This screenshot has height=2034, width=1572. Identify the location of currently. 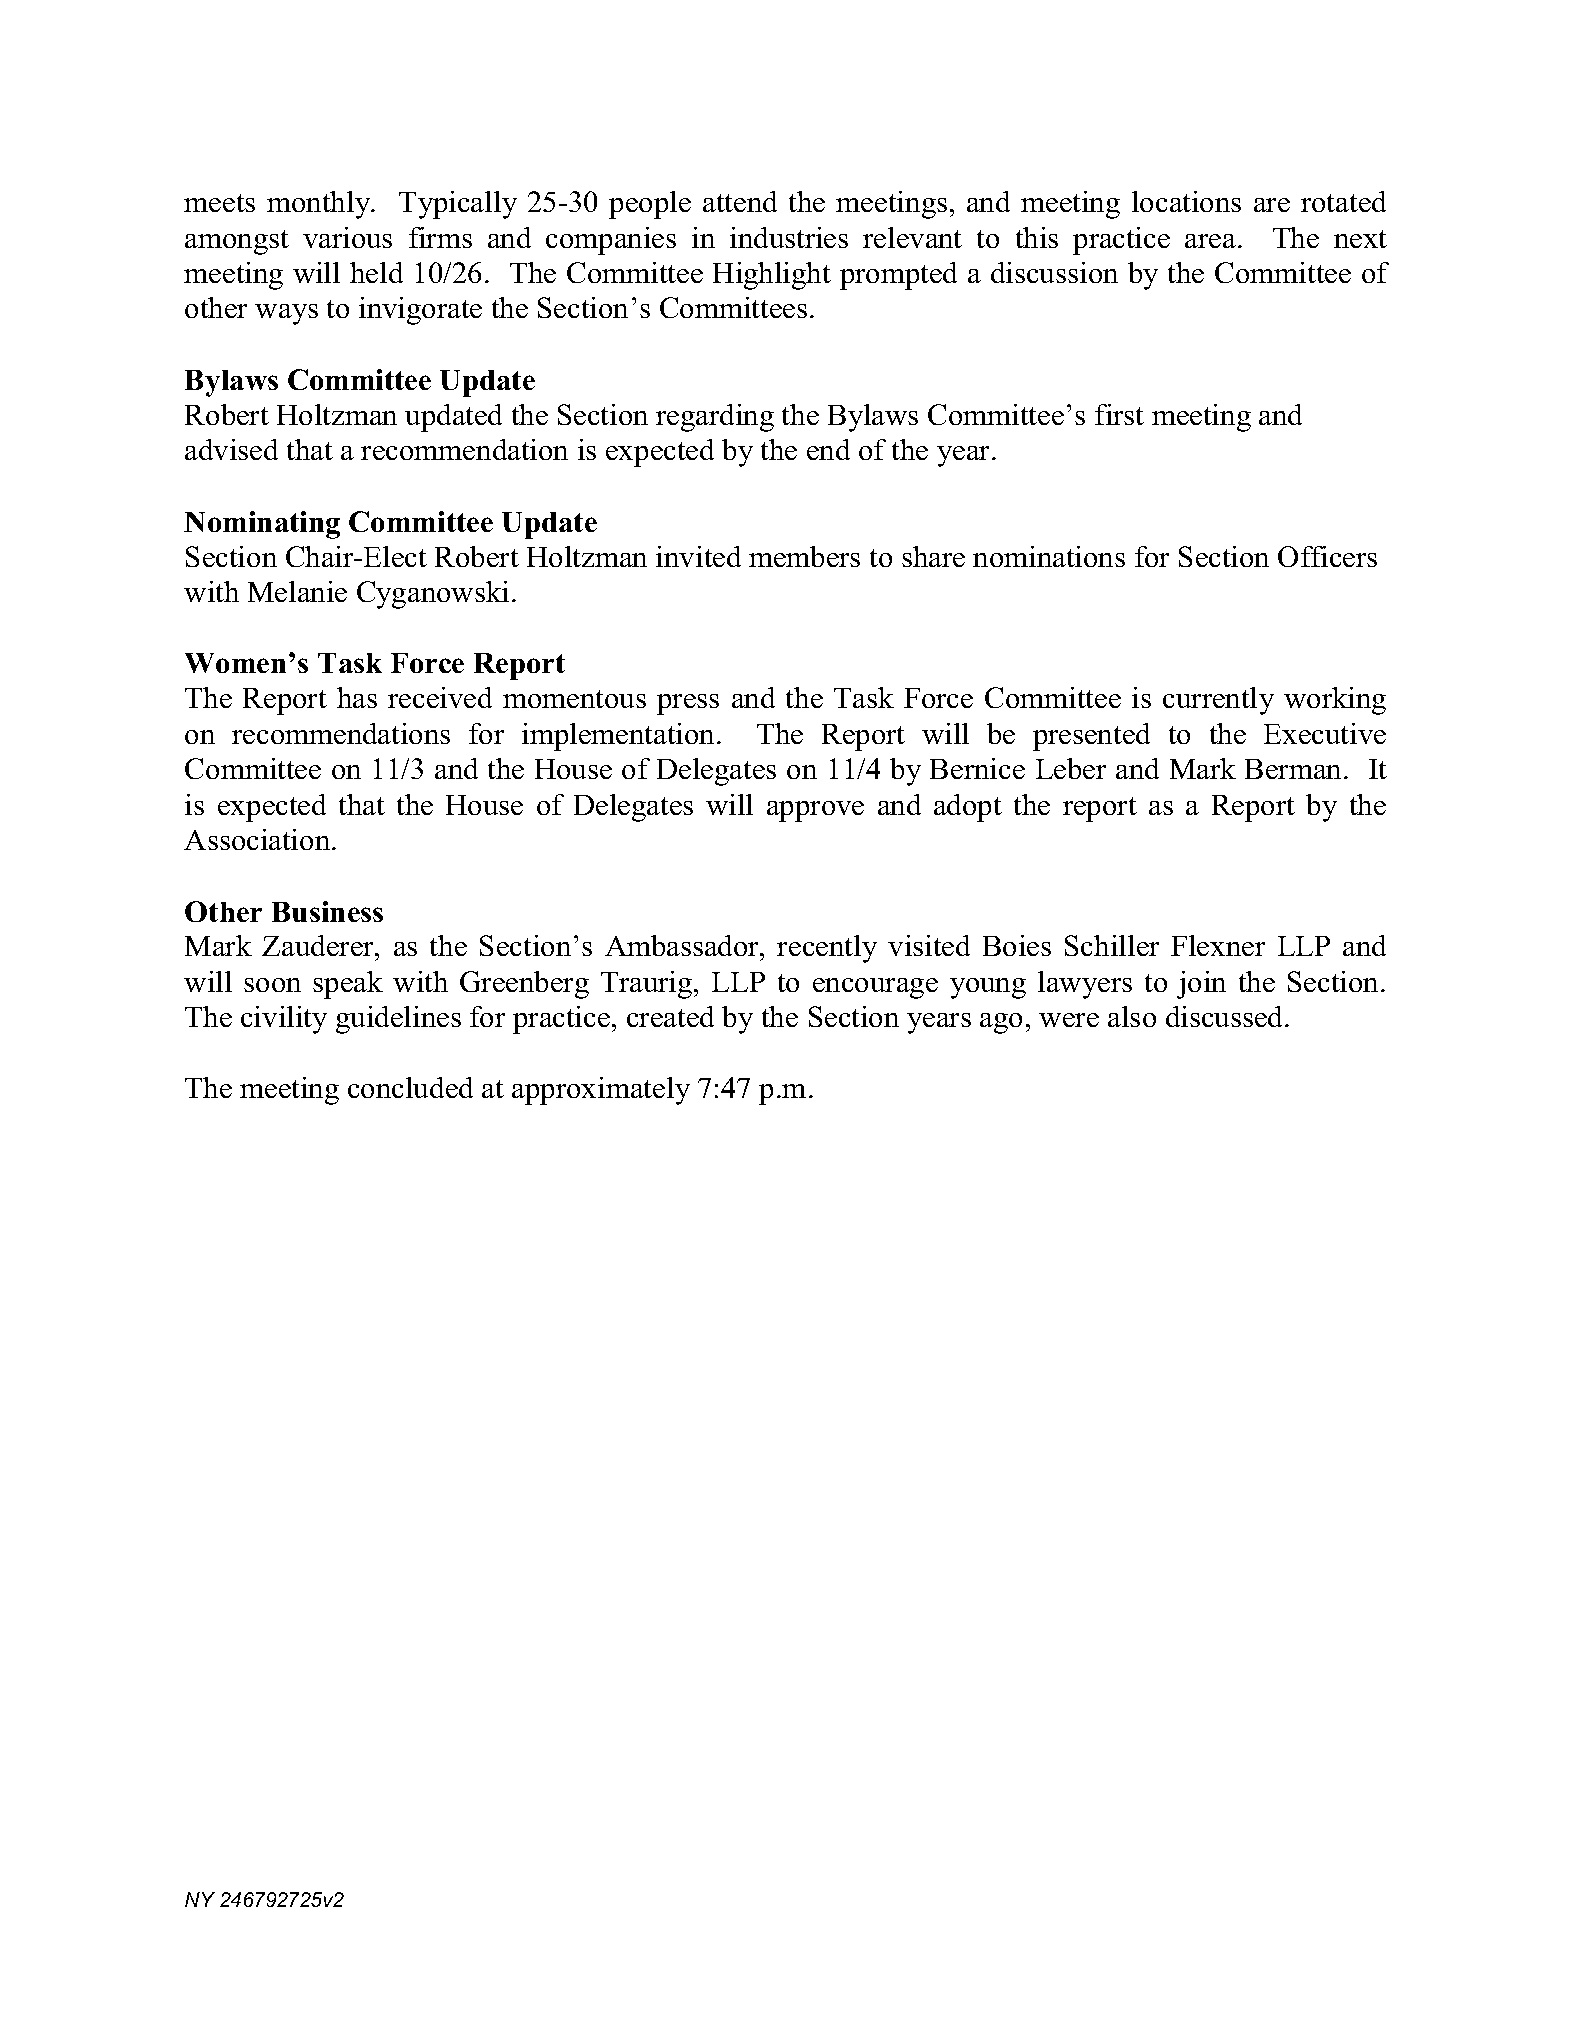
(1218, 701).
